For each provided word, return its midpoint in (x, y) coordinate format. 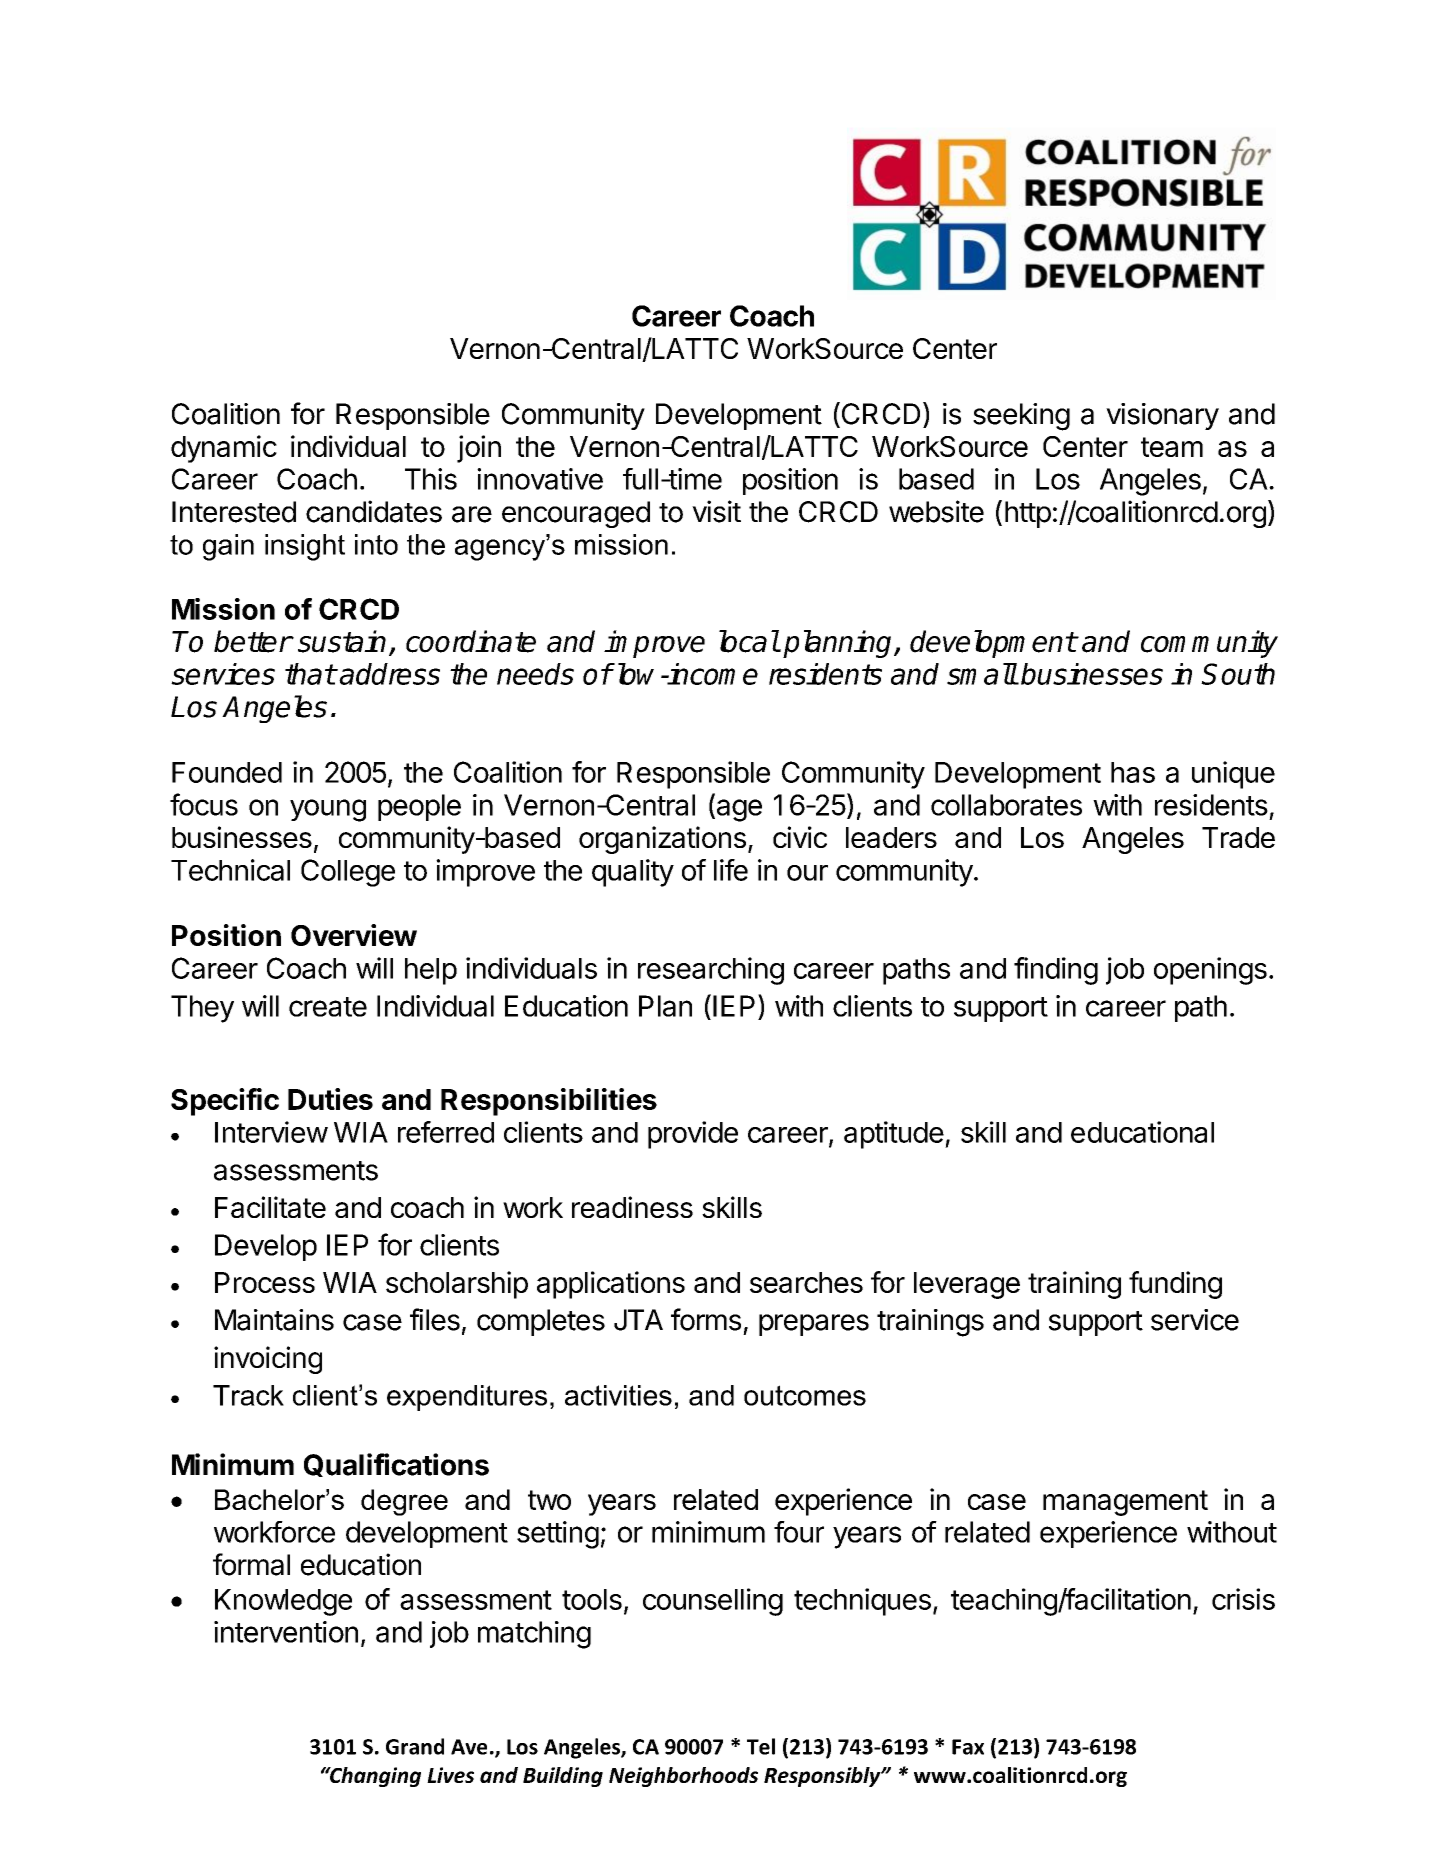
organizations (662, 840)
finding (1056, 971)
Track (248, 1395)
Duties (330, 1099)
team (1172, 447)
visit (716, 511)
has (1133, 772)
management (1125, 1503)
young (328, 810)
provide (693, 1135)
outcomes (805, 1395)
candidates (374, 511)
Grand (415, 1746)
